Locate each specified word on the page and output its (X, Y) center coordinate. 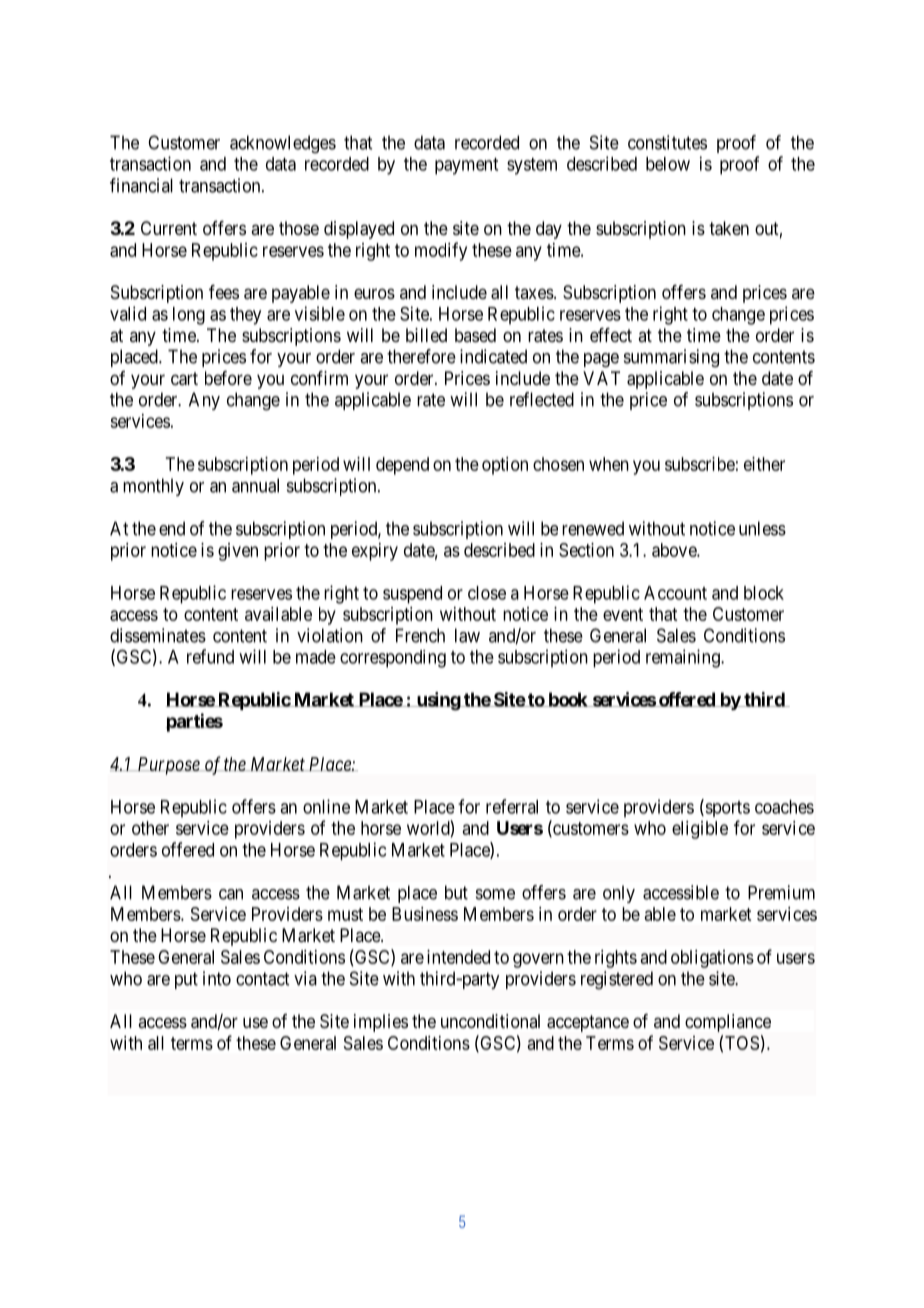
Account (675, 593)
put (186, 980)
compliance (728, 1023)
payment (466, 166)
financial (141, 185)
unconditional (490, 1021)
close (487, 593)
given (238, 552)
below (668, 164)
